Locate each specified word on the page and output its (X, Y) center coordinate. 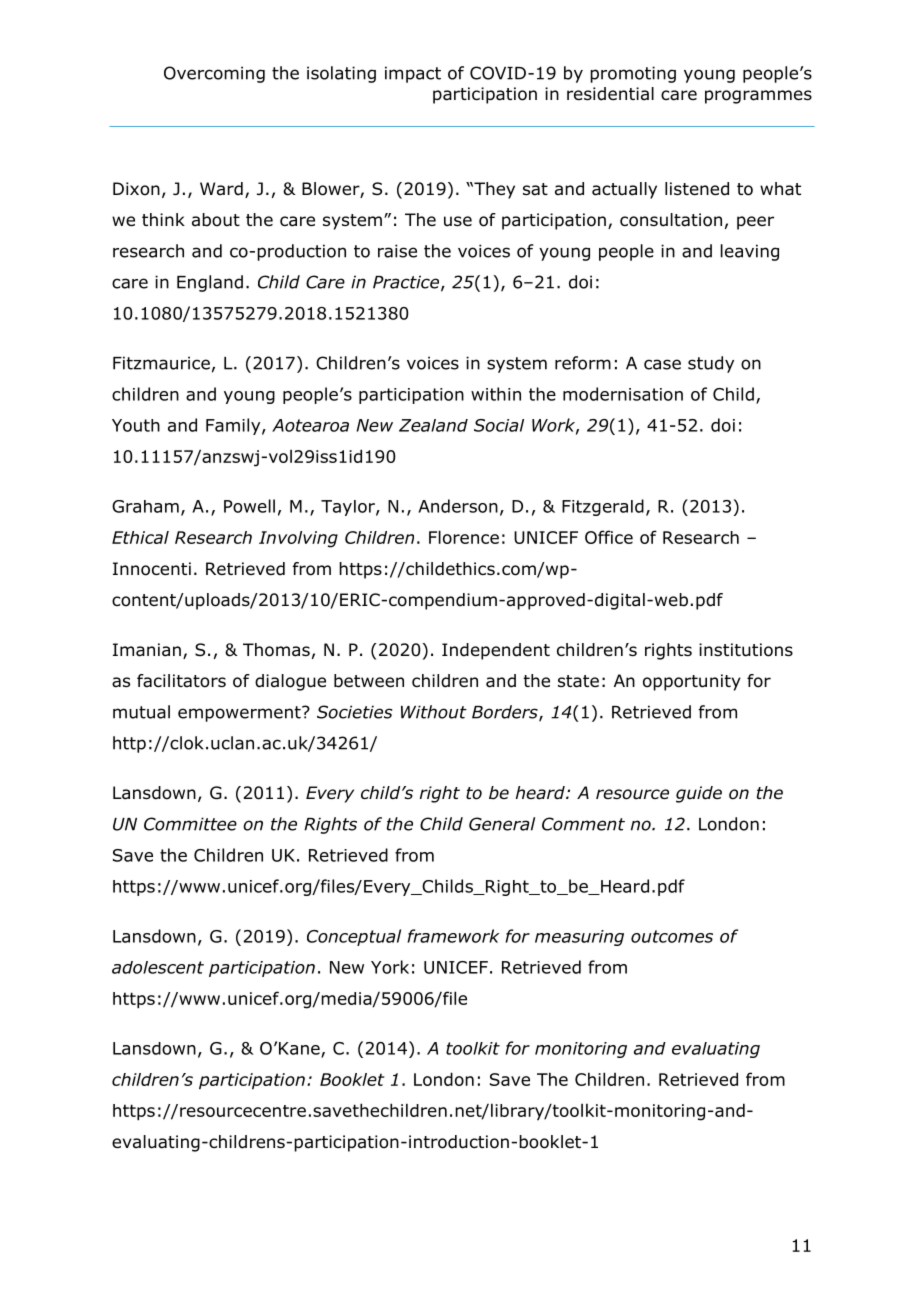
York (390, 967)
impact (413, 74)
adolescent (158, 967)
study (711, 364)
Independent (496, 651)
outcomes (672, 936)
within (496, 394)
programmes (758, 97)
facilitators (181, 681)
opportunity (692, 682)
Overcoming (214, 74)
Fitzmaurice (161, 363)
